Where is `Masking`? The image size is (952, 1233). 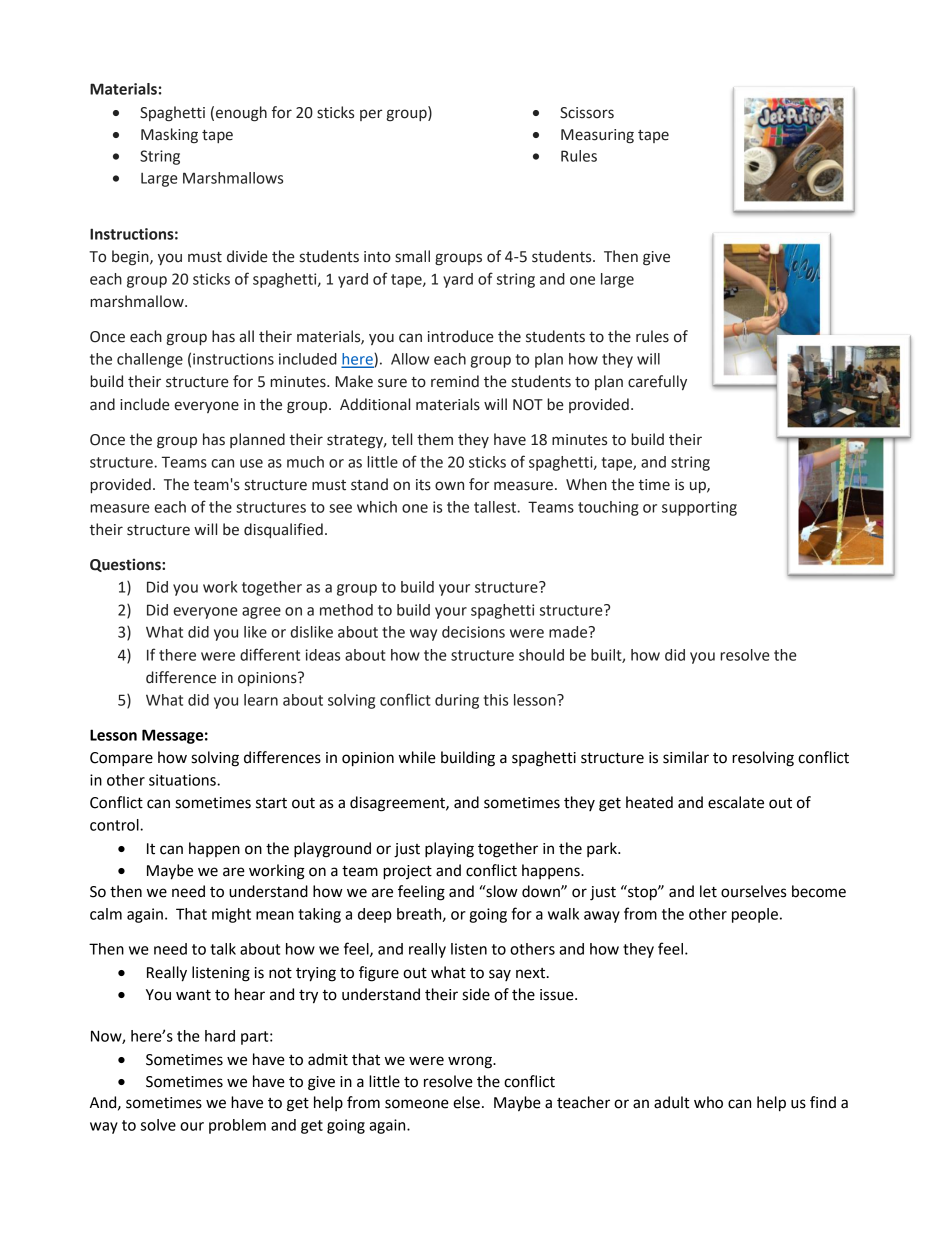 Masking is located at coordinates (169, 136).
